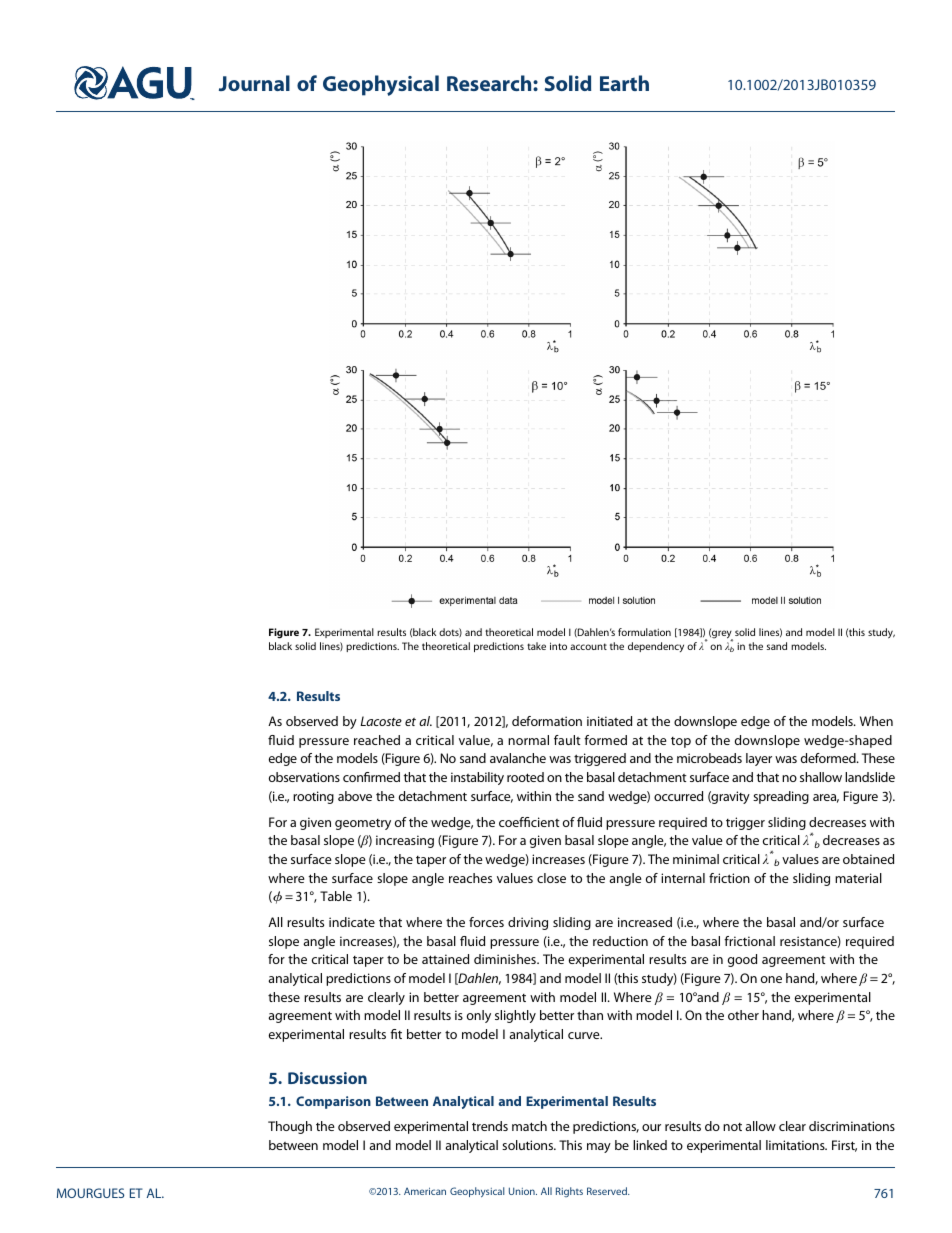 The width and height of the screenshot is (952, 1233). I want to click on take, so click(536, 646).
